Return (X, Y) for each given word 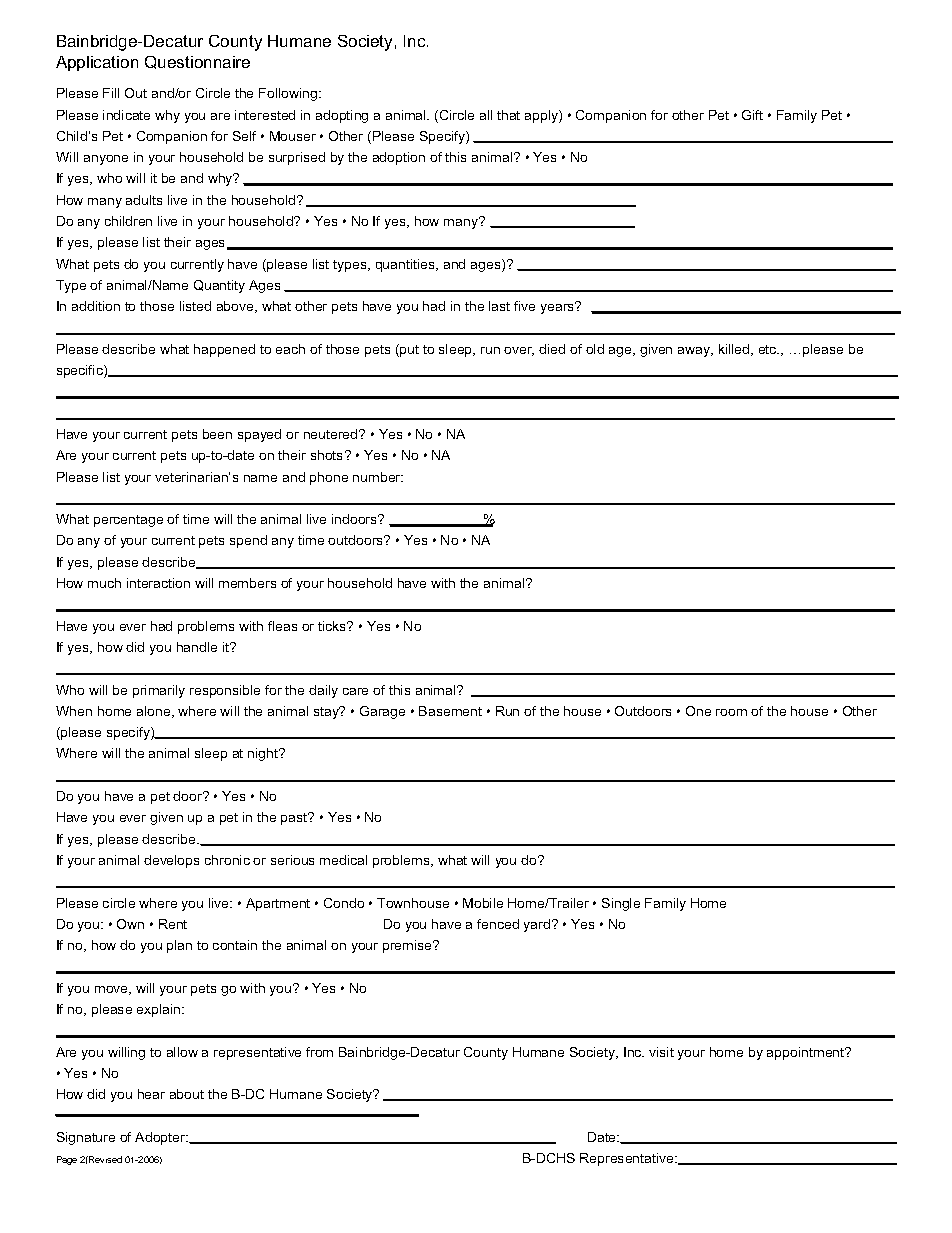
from (319, 1052)
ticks (333, 626)
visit (661, 1052)
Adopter (161, 1138)
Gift (752, 115)
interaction (158, 583)
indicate (126, 115)
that (508, 115)
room (731, 712)
